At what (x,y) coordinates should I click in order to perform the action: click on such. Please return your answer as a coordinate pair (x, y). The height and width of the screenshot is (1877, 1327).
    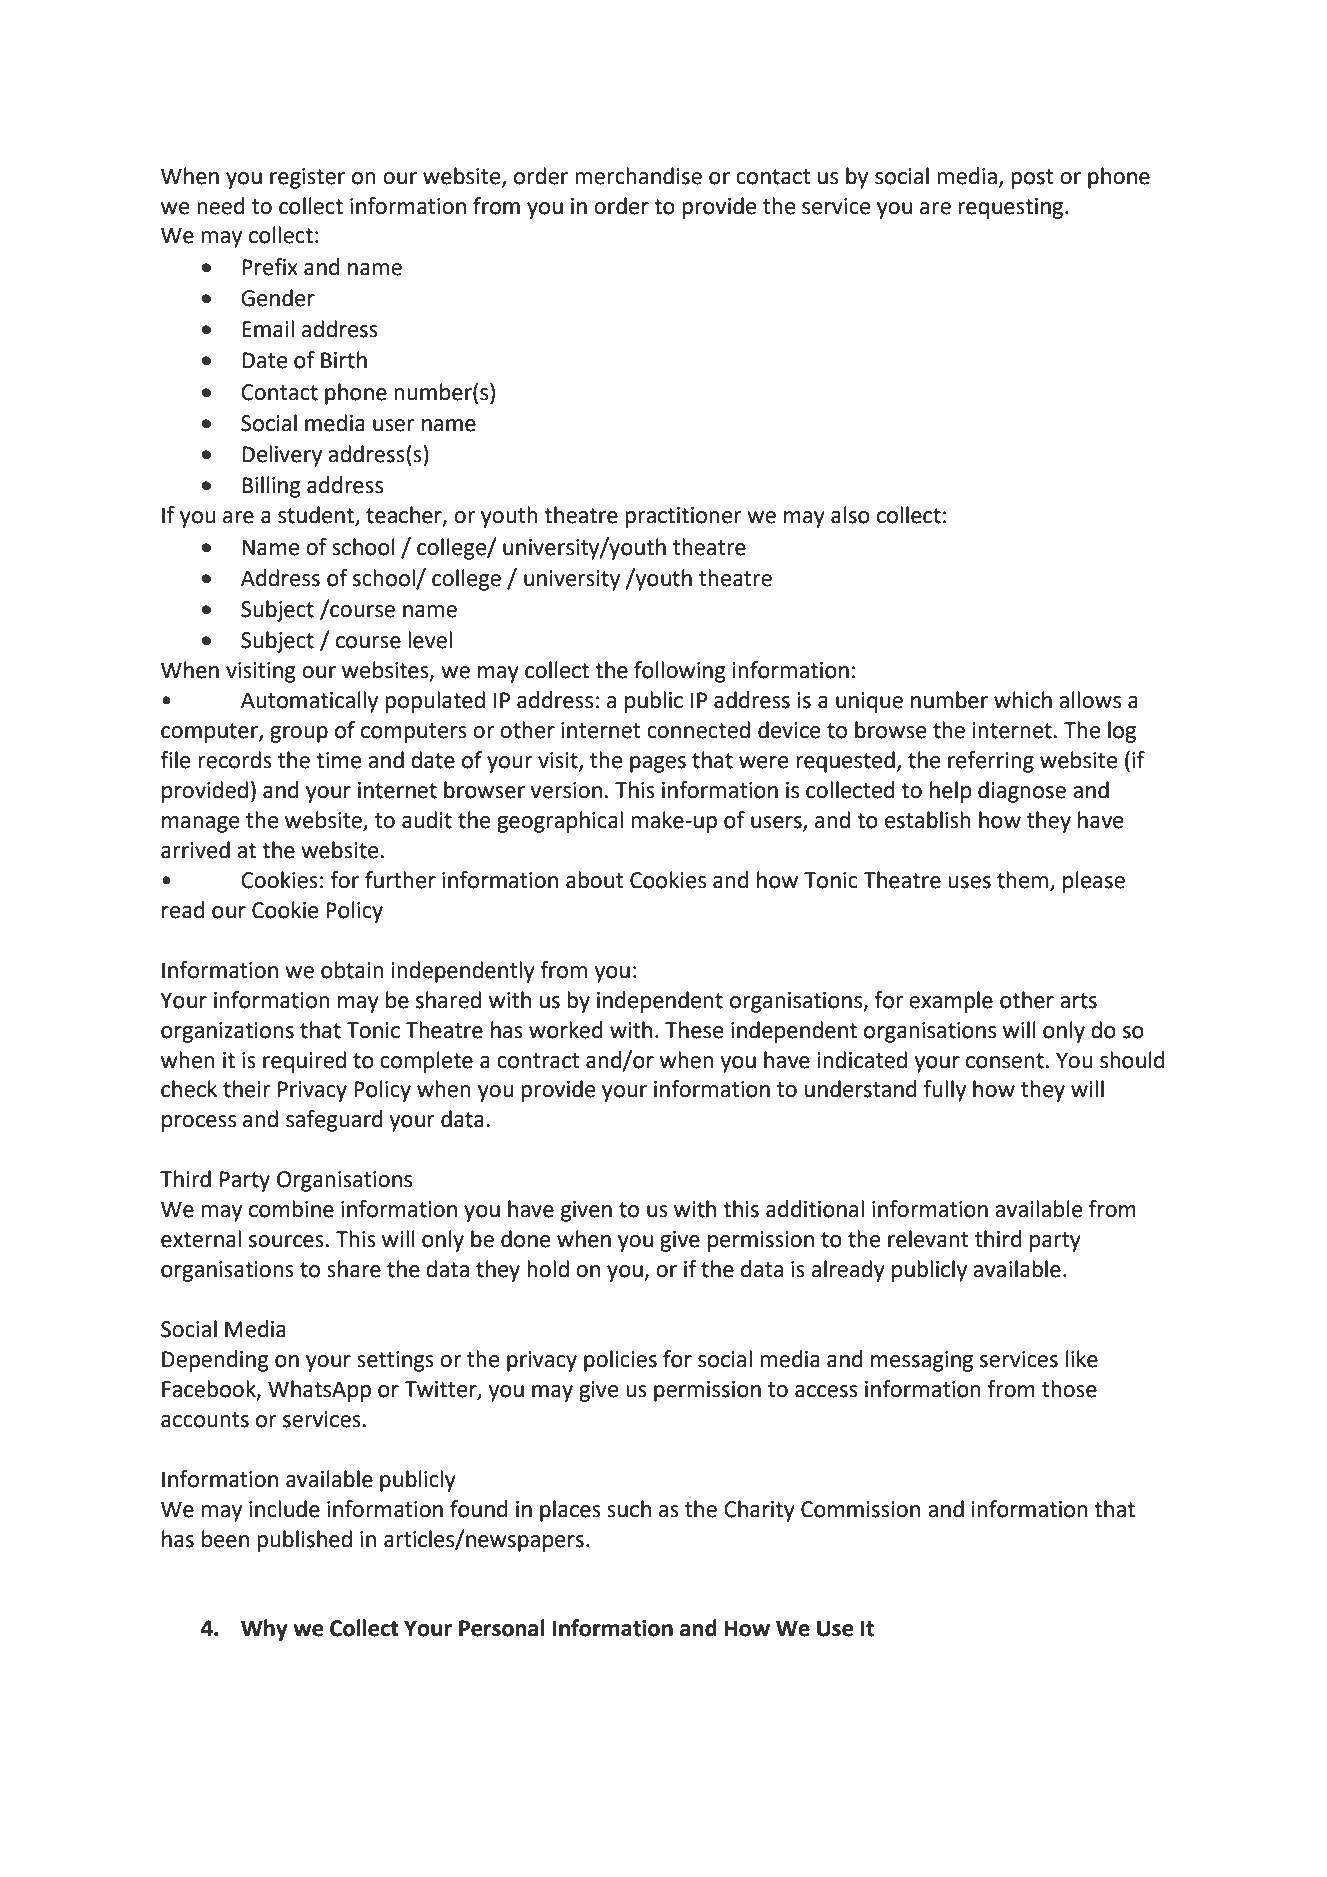
    Looking at the image, I should click on (629, 1509).
